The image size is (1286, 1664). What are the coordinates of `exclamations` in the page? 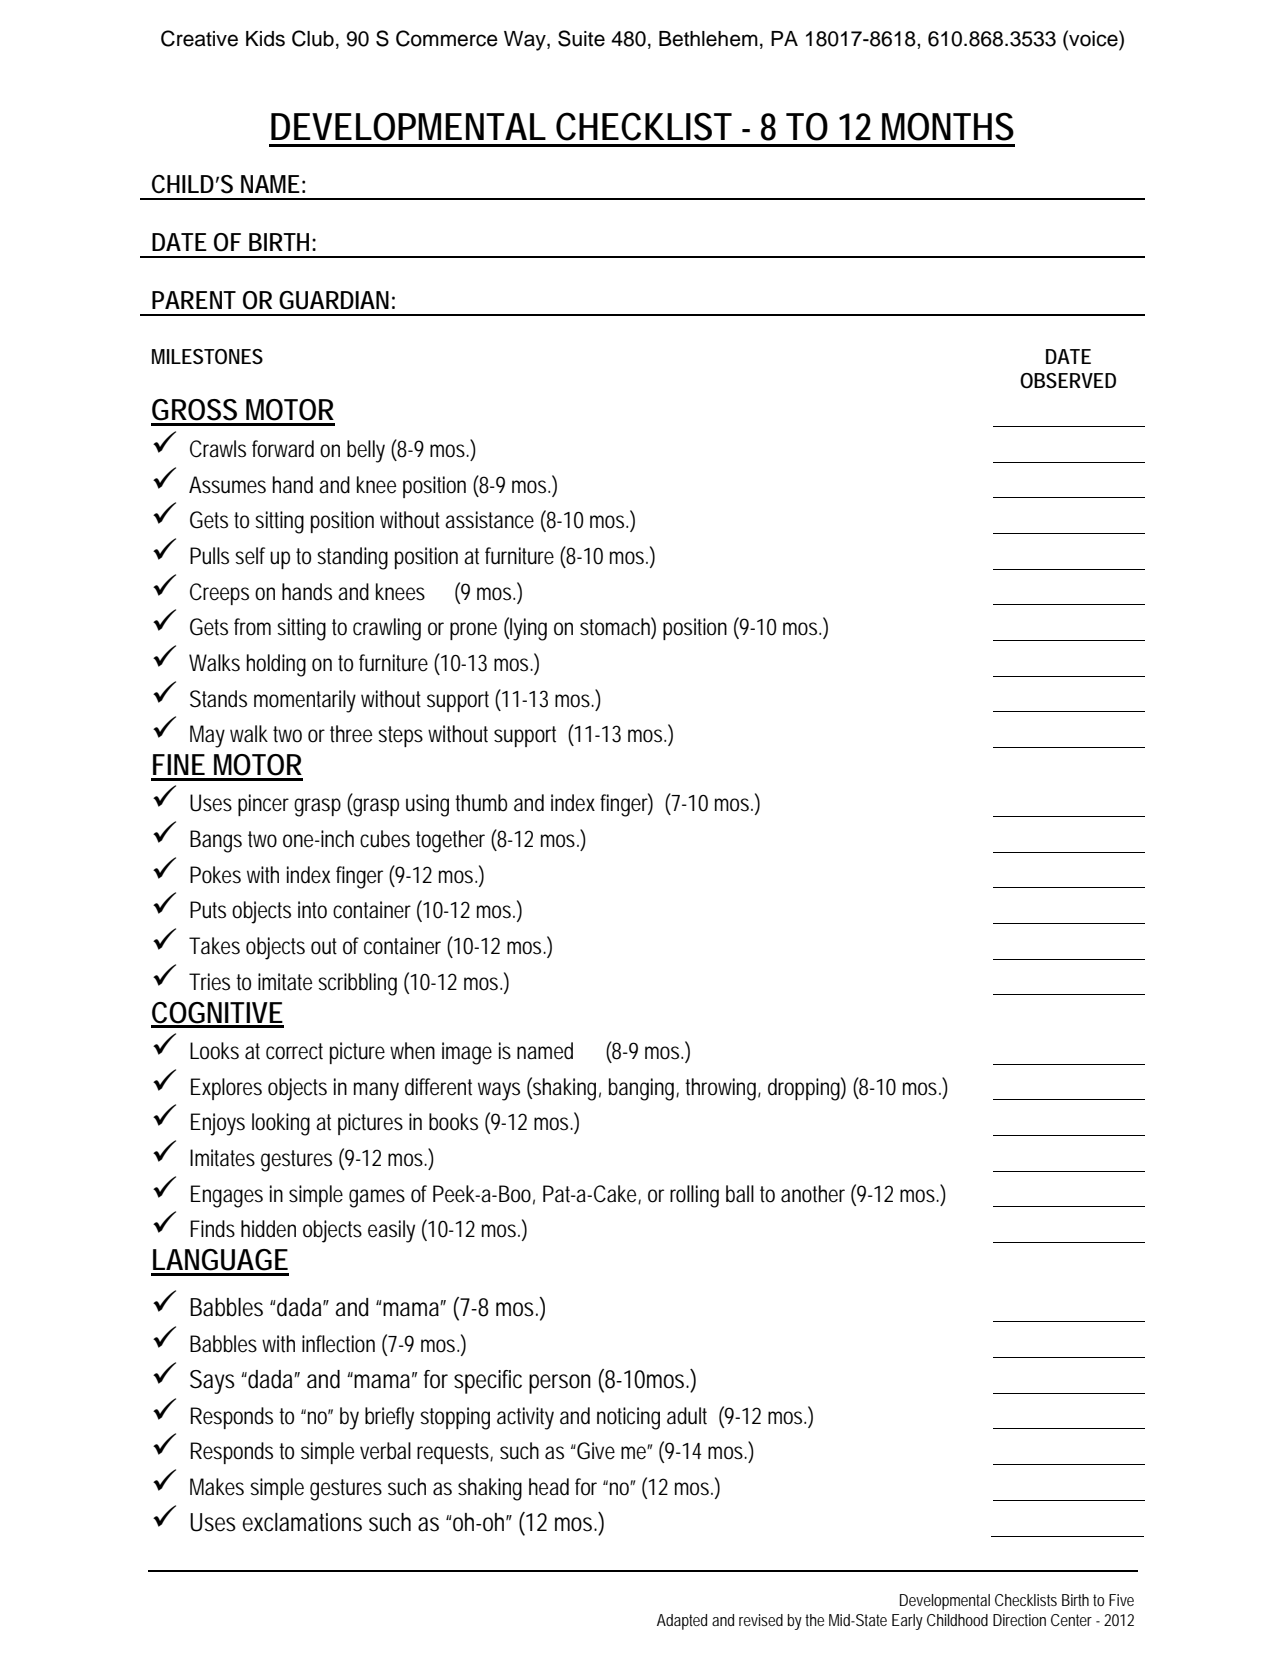 It's located at (302, 1522).
